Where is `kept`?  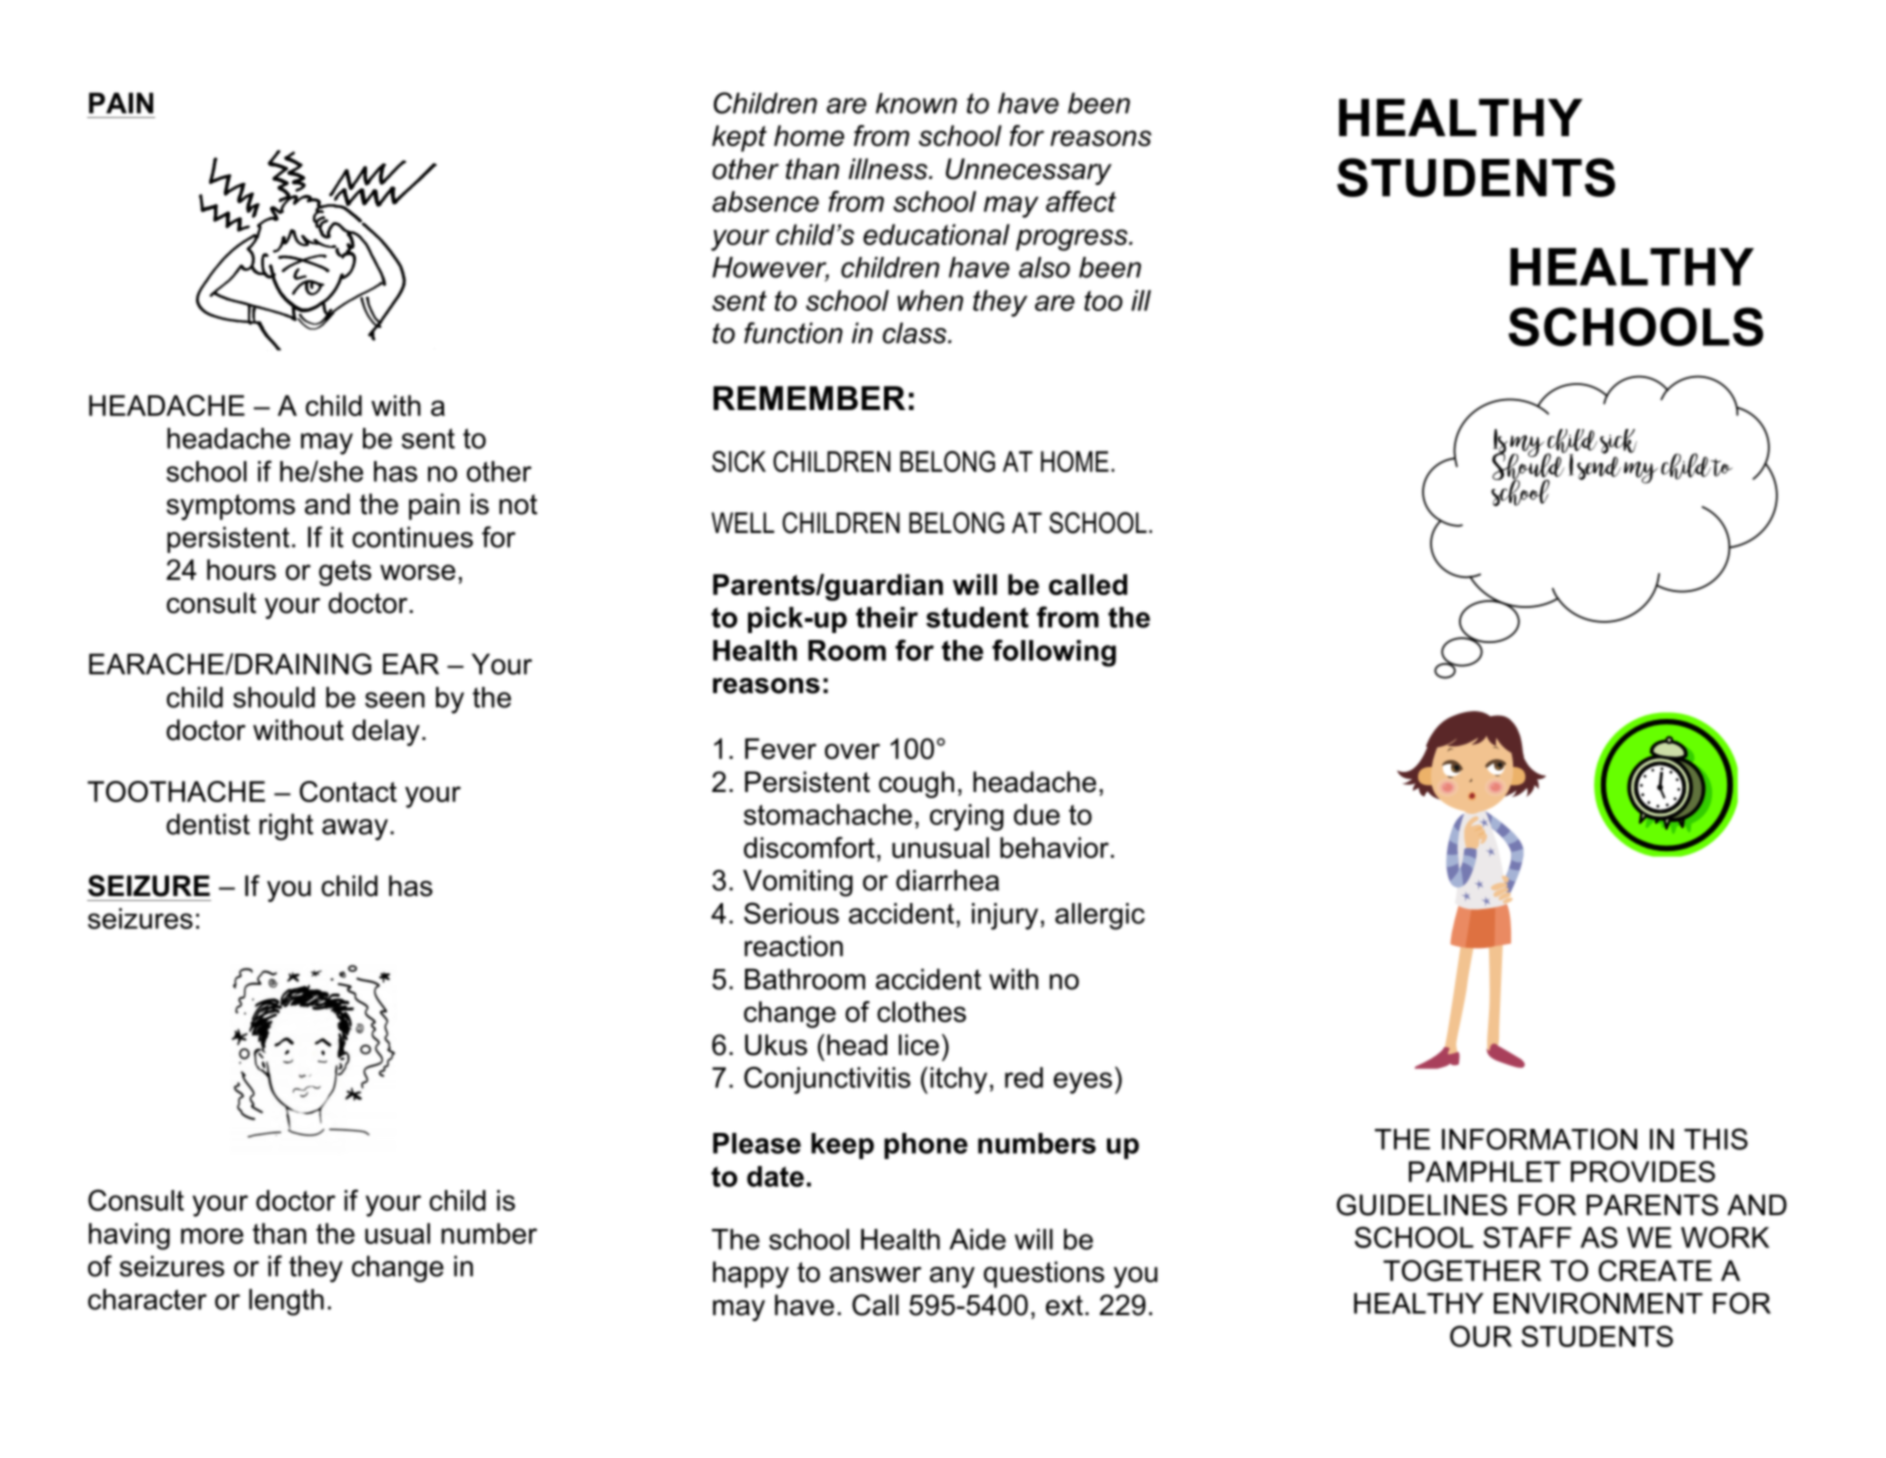
kept is located at coordinates (739, 138).
